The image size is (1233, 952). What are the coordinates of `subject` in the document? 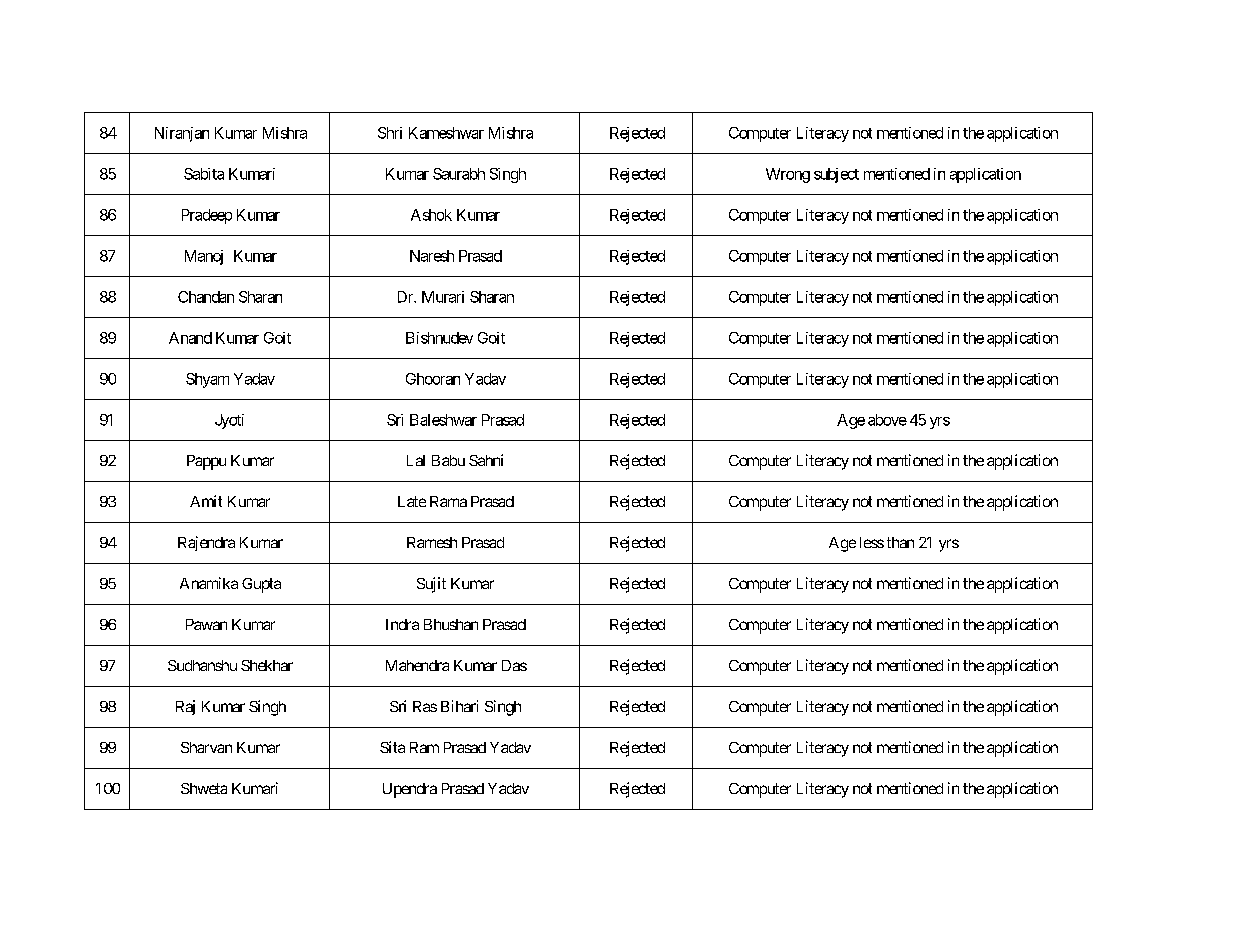 It's located at (836, 175).
